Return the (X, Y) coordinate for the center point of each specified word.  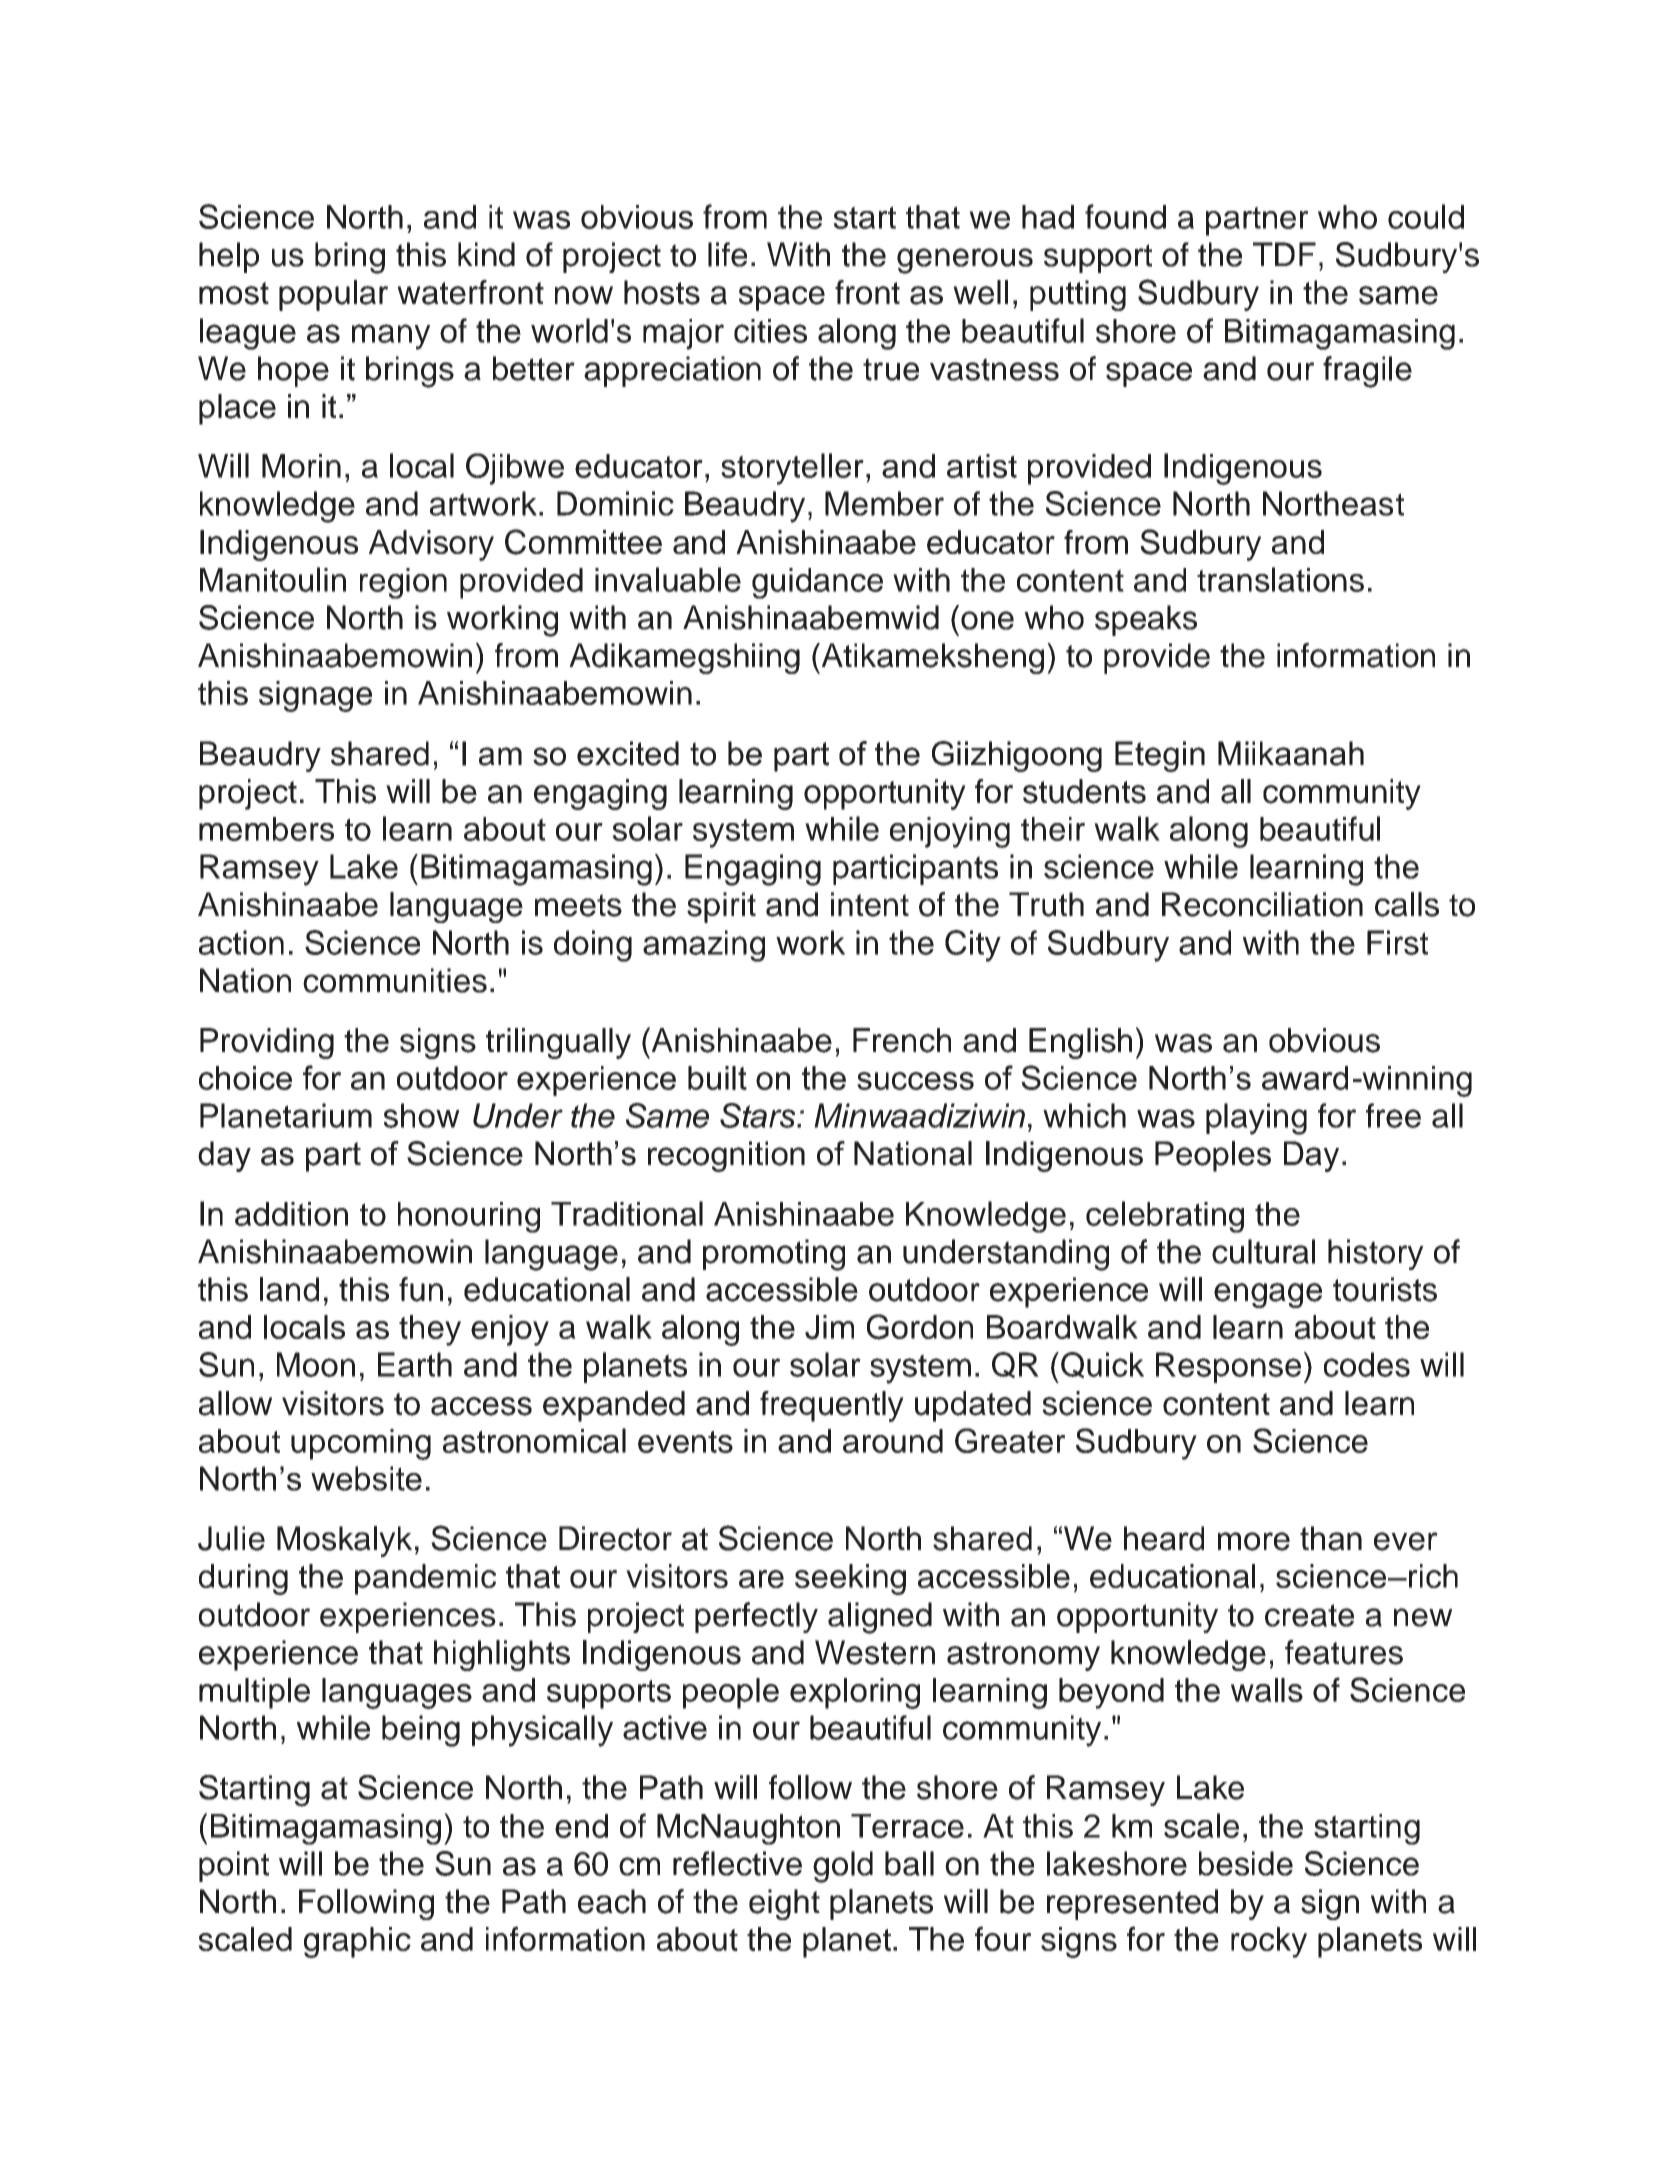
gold (843, 1867)
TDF (1284, 254)
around (893, 1441)
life (727, 254)
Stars (759, 1115)
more (1254, 1541)
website (366, 1478)
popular (333, 295)
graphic (357, 1942)
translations (1280, 579)
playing (1256, 1119)
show (422, 1115)
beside (1246, 1863)
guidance (817, 583)
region (403, 583)
